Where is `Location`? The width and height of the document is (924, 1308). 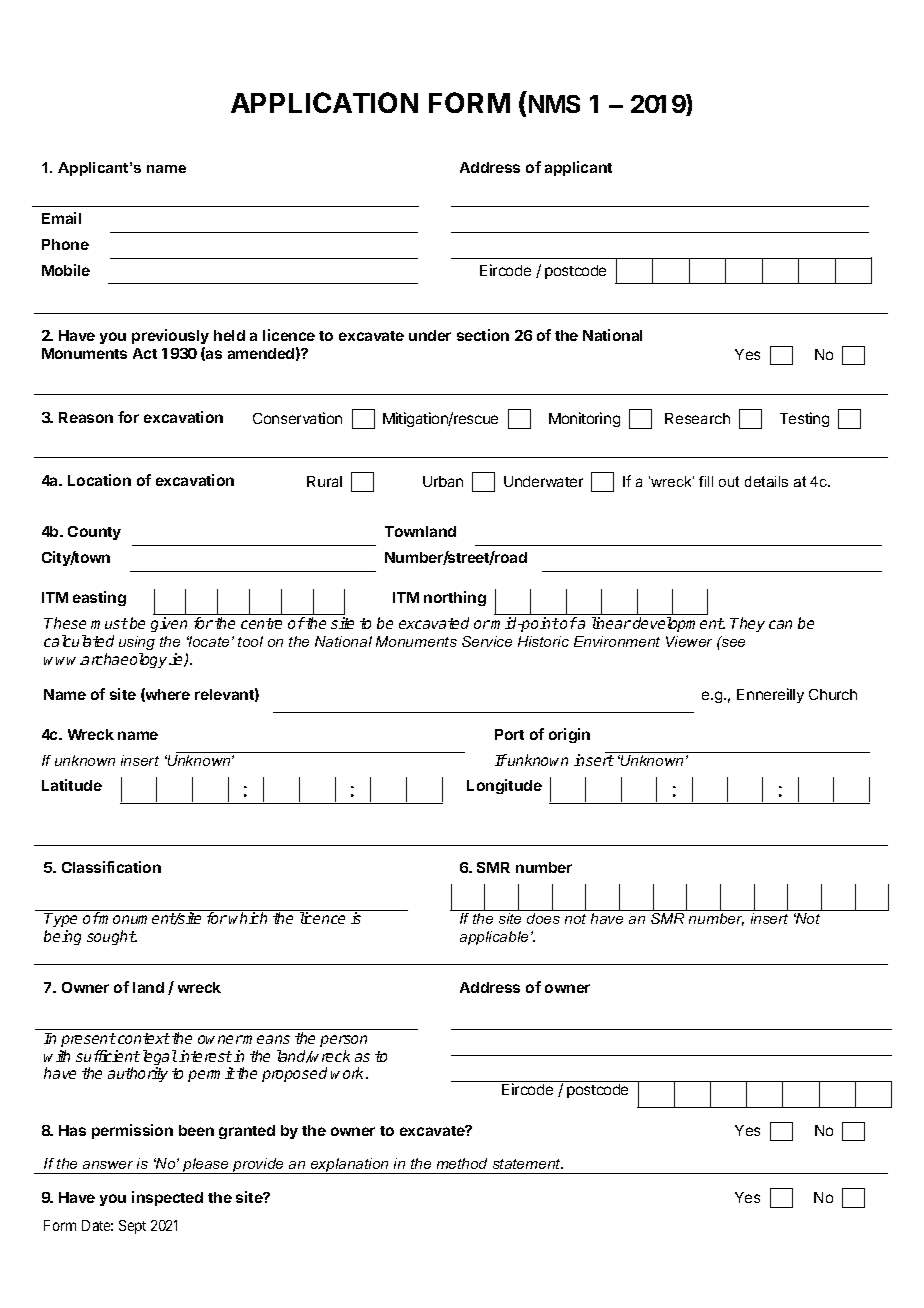
Location is located at coordinates (99, 480).
